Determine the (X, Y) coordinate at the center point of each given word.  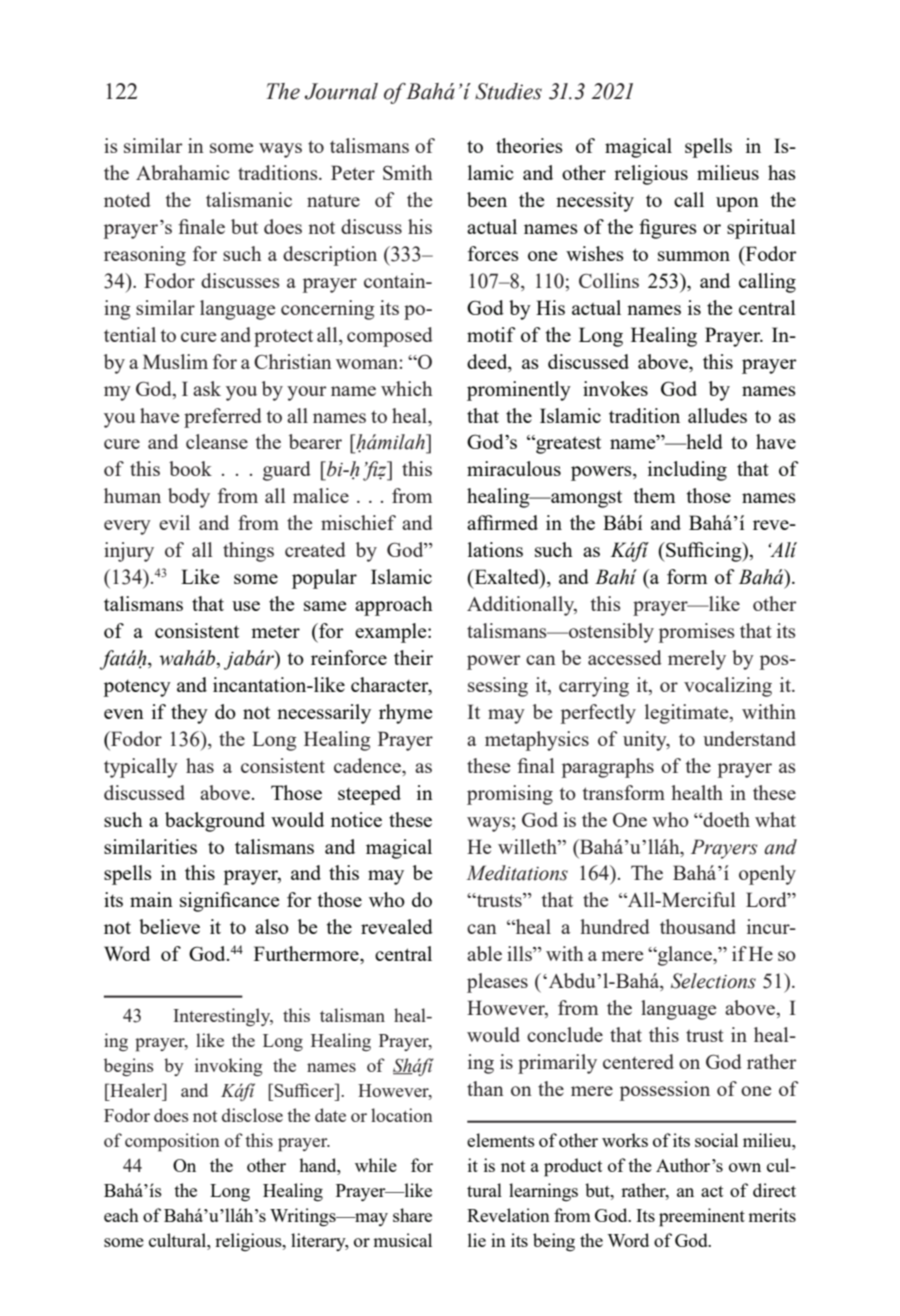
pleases (497, 983)
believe (169, 926)
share (412, 1215)
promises (697, 633)
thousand (698, 926)
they (189, 714)
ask (207, 388)
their (413, 657)
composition (172, 1142)
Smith (408, 172)
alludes (717, 415)
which (407, 388)
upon (737, 204)
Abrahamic (183, 172)
